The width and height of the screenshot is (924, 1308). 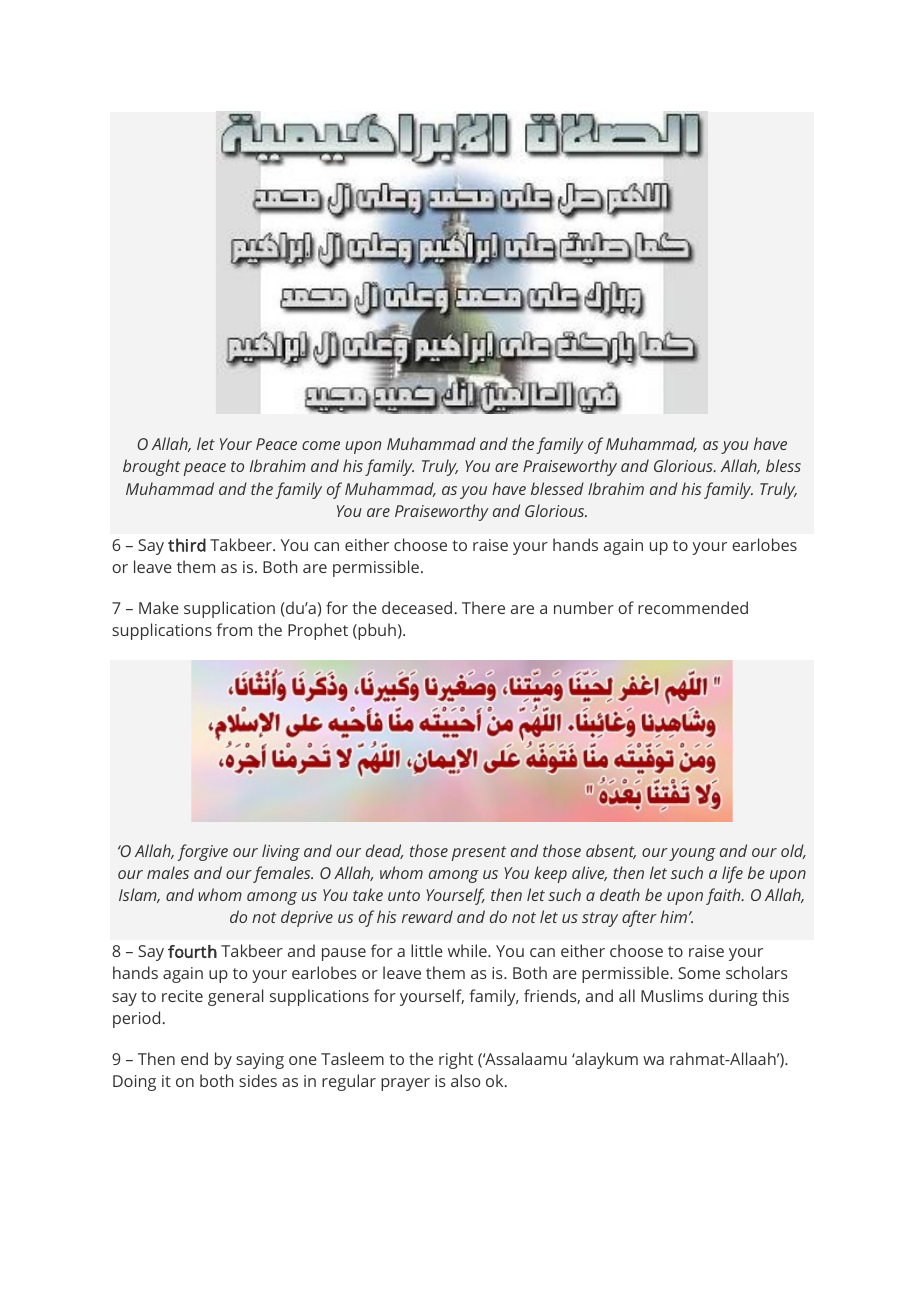 I want to click on right, so click(x=456, y=1060).
